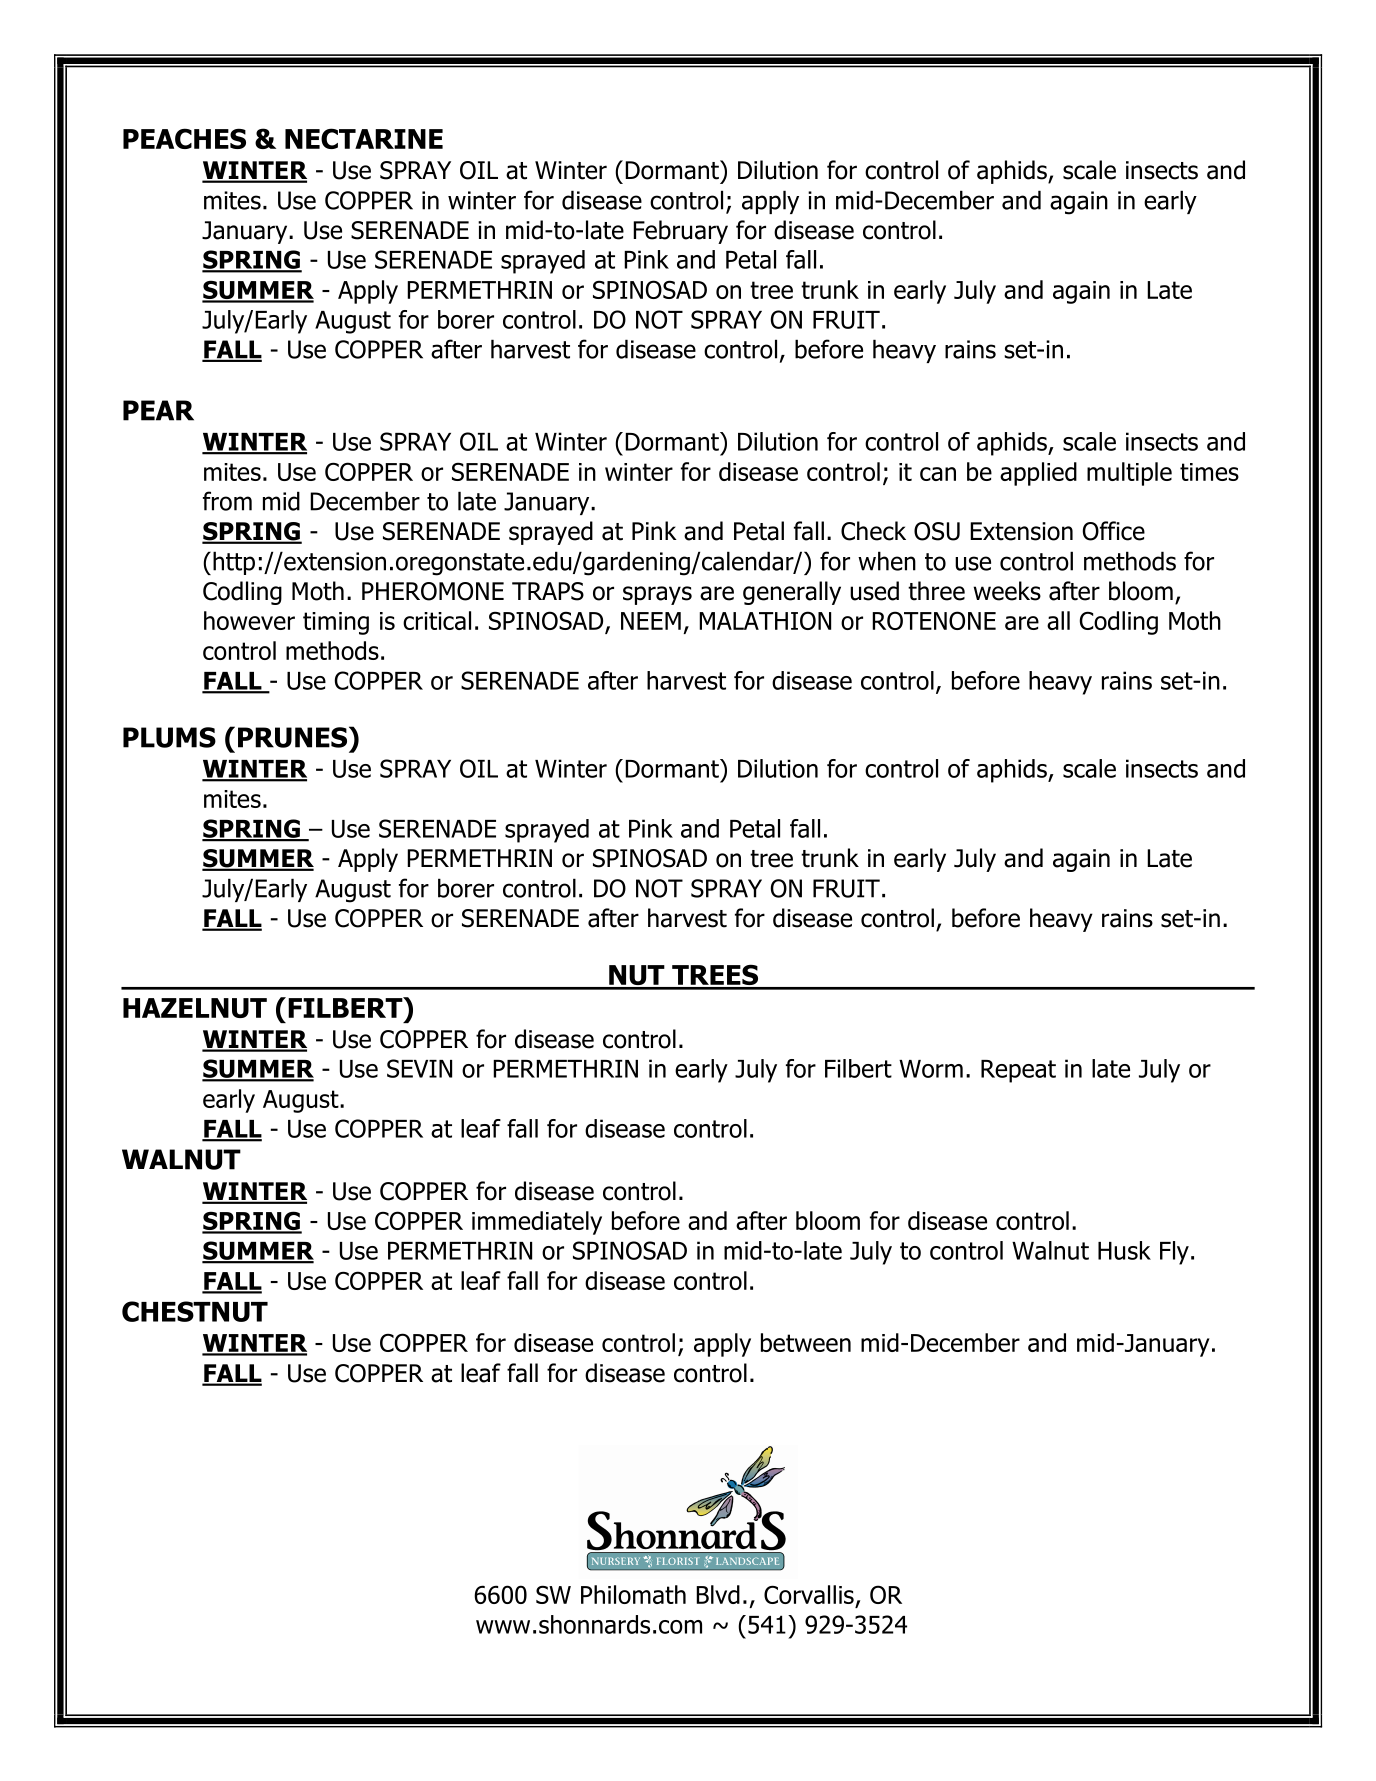  Describe the element at coordinates (1018, 1071) in the document. I see `Repeat` at that location.
